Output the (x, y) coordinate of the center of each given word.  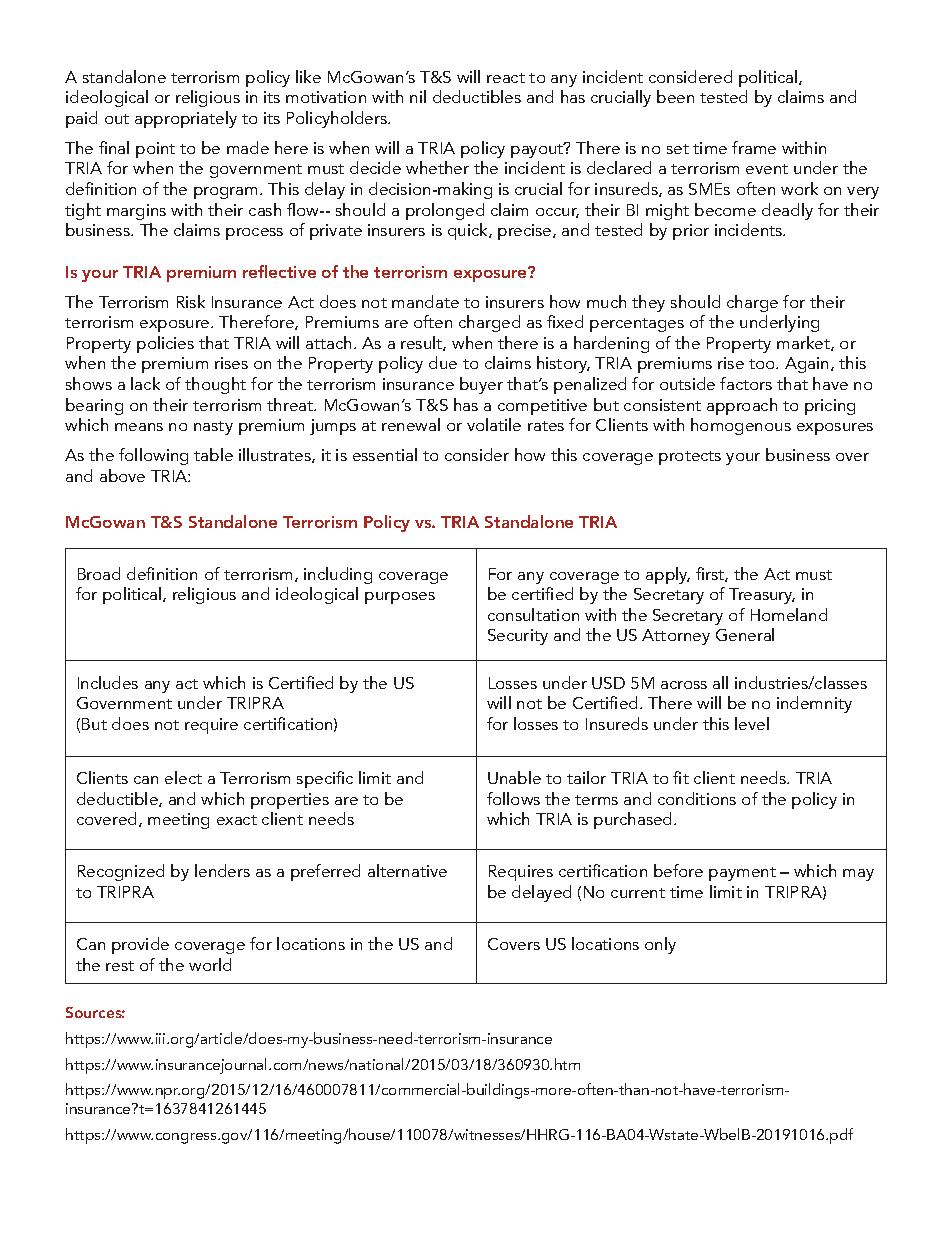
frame (754, 147)
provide (140, 945)
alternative (407, 870)
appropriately (186, 119)
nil (418, 96)
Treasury (762, 596)
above (122, 475)
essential (385, 454)
